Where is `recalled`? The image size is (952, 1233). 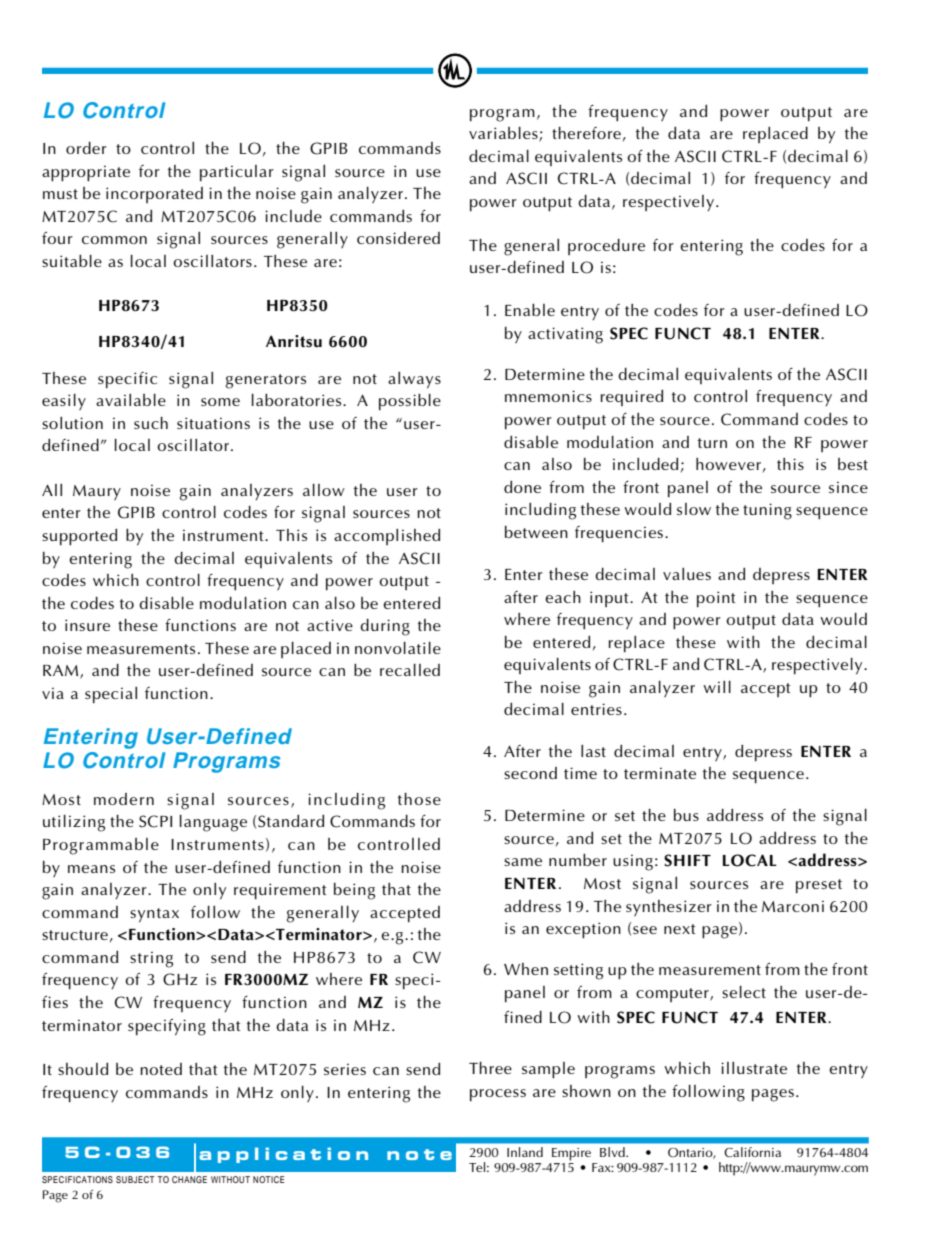 recalled is located at coordinates (410, 669).
